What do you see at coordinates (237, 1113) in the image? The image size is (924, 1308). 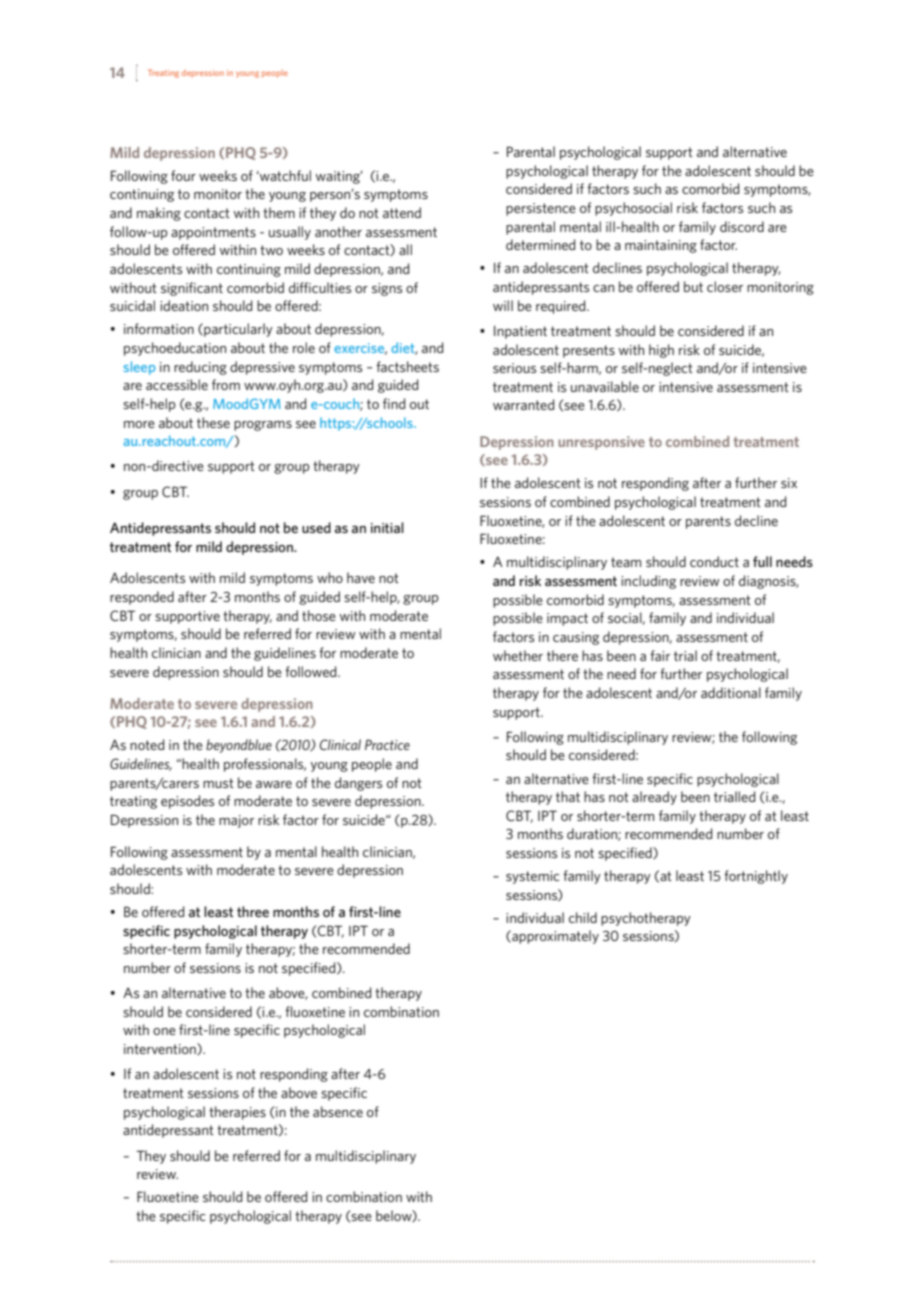 I see `therapies` at bounding box center [237, 1113].
